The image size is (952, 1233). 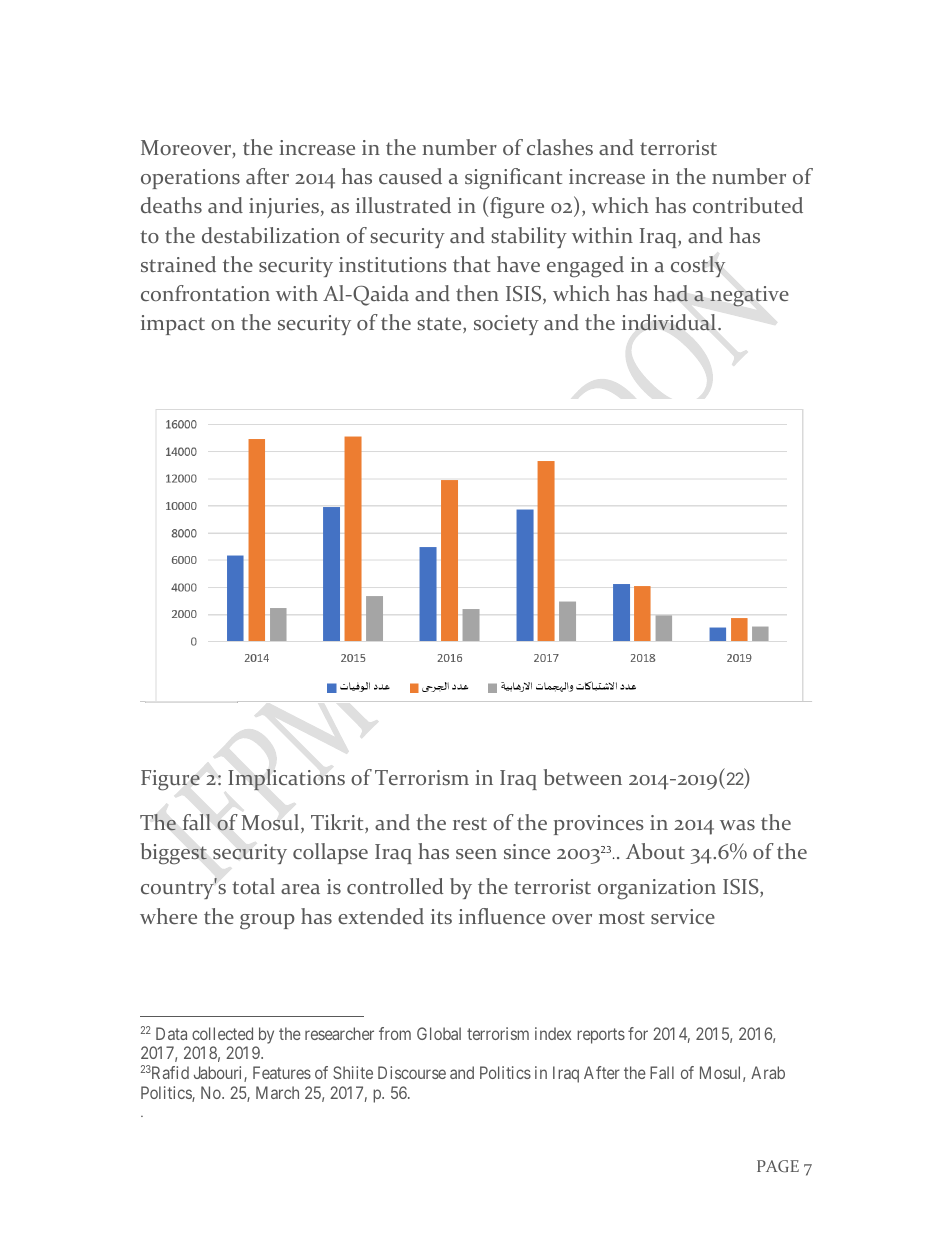 I want to click on PAGE, so click(x=778, y=1166).
